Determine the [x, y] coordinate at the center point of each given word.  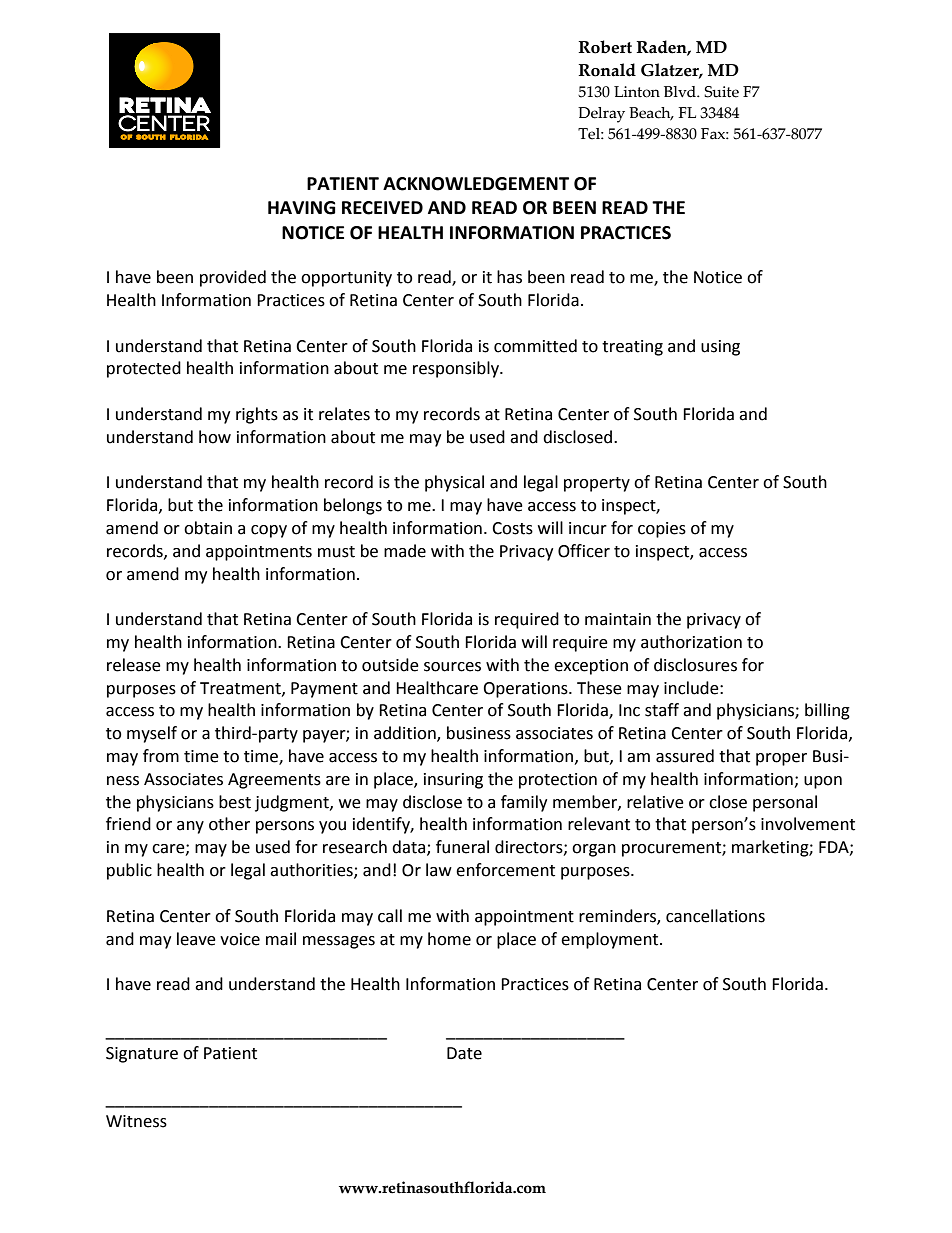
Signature [142, 1055]
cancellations [715, 916]
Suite [721, 92]
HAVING [302, 208]
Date [464, 1053]
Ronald [607, 70]
